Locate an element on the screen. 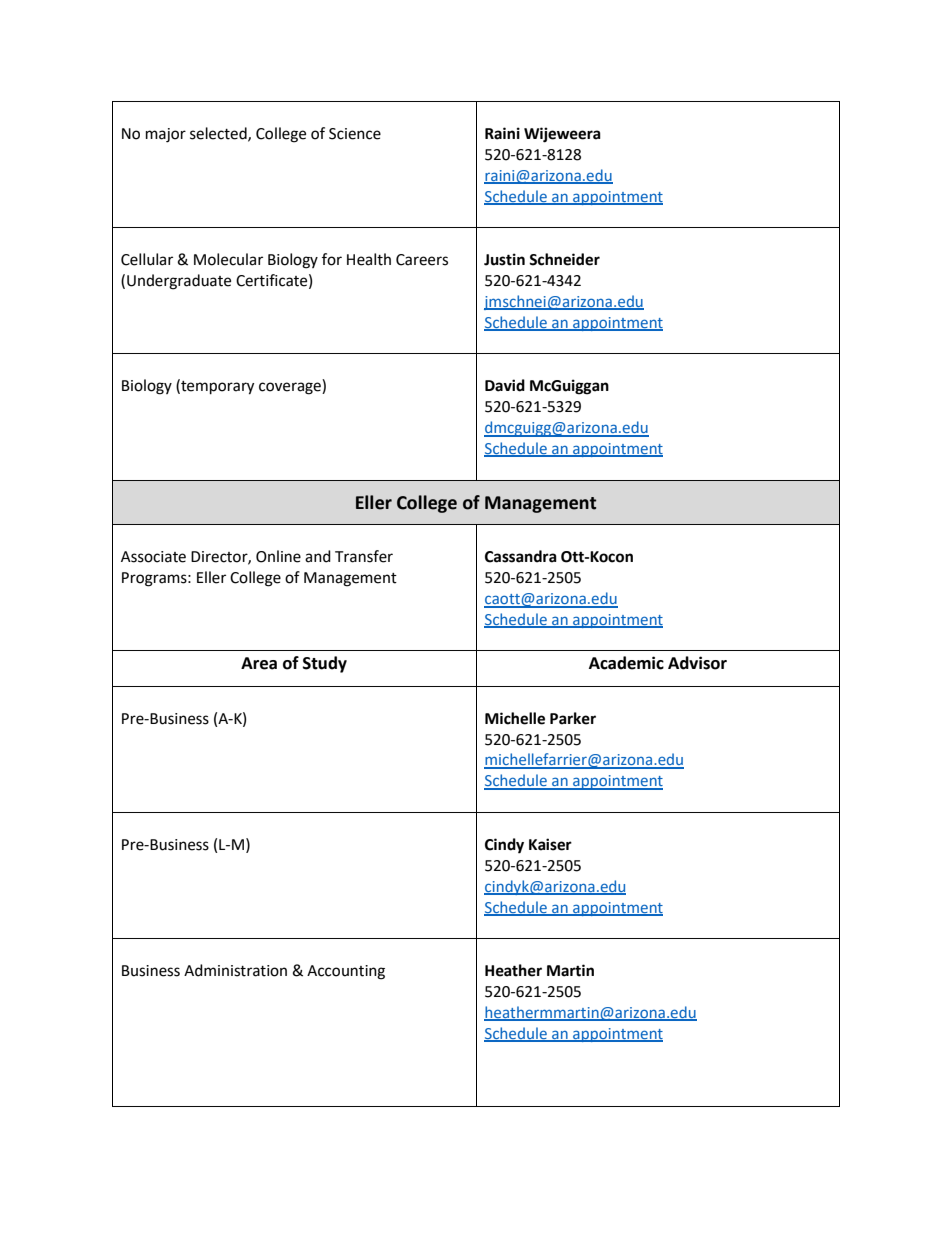 The height and width of the screenshot is (1233, 952). Science is located at coordinates (355, 134).
